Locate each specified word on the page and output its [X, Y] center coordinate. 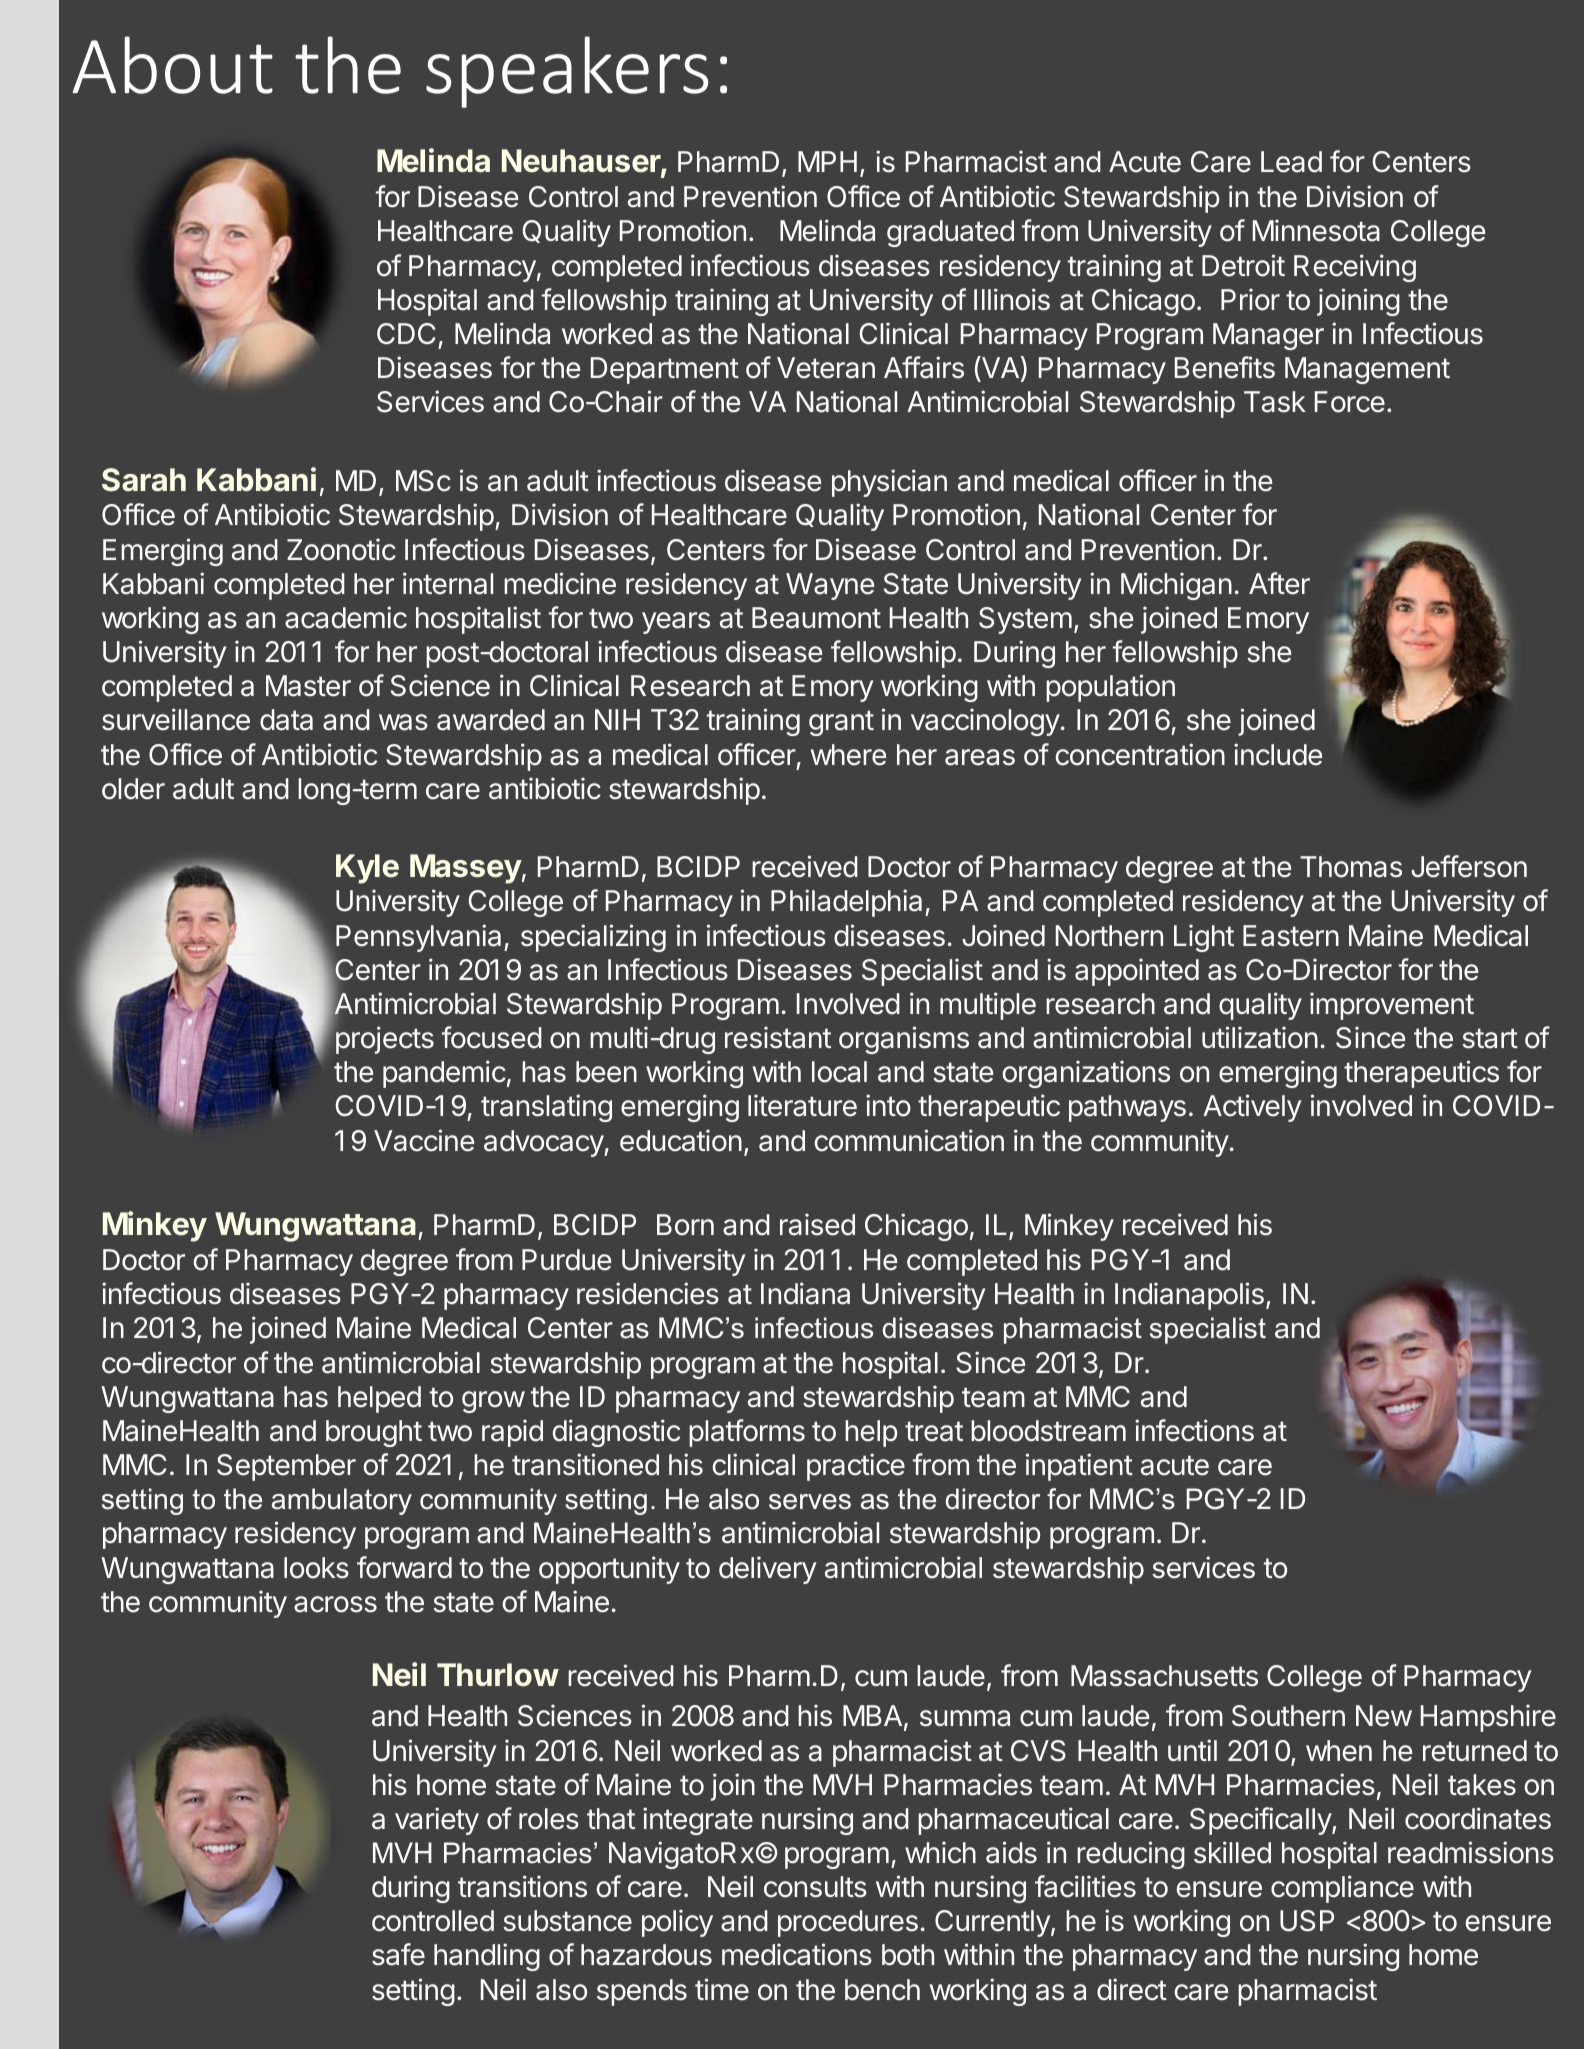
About [173, 65]
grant [841, 723]
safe [398, 1954]
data [286, 720]
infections [1194, 1430]
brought [374, 1433]
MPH [827, 161]
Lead [1291, 162]
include [1278, 754]
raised [817, 1224]
